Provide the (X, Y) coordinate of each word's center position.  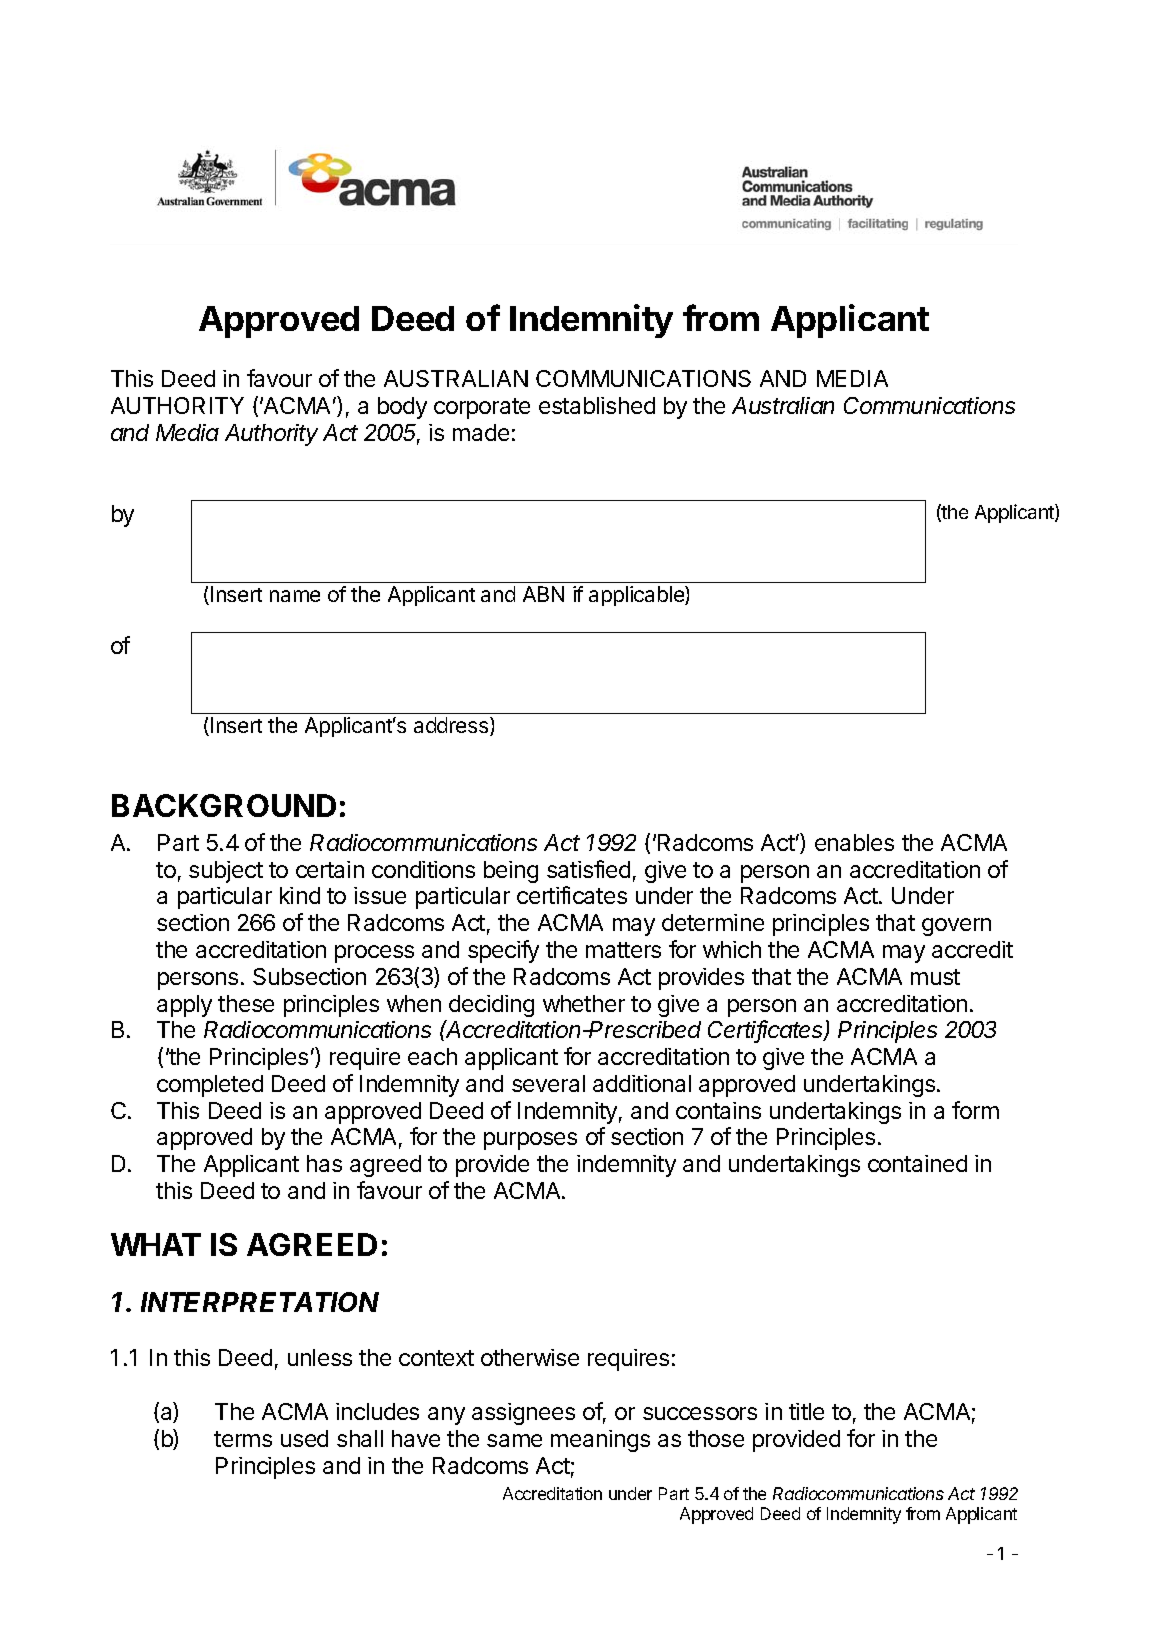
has (324, 1163)
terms (243, 1439)
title (806, 1411)
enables (854, 842)
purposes (530, 1141)
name (295, 596)
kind (300, 895)
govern (956, 927)
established (597, 405)
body (402, 408)
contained (917, 1163)
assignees (523, 1414)
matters (623, 950)
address (452, 726)
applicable (637, 596)
